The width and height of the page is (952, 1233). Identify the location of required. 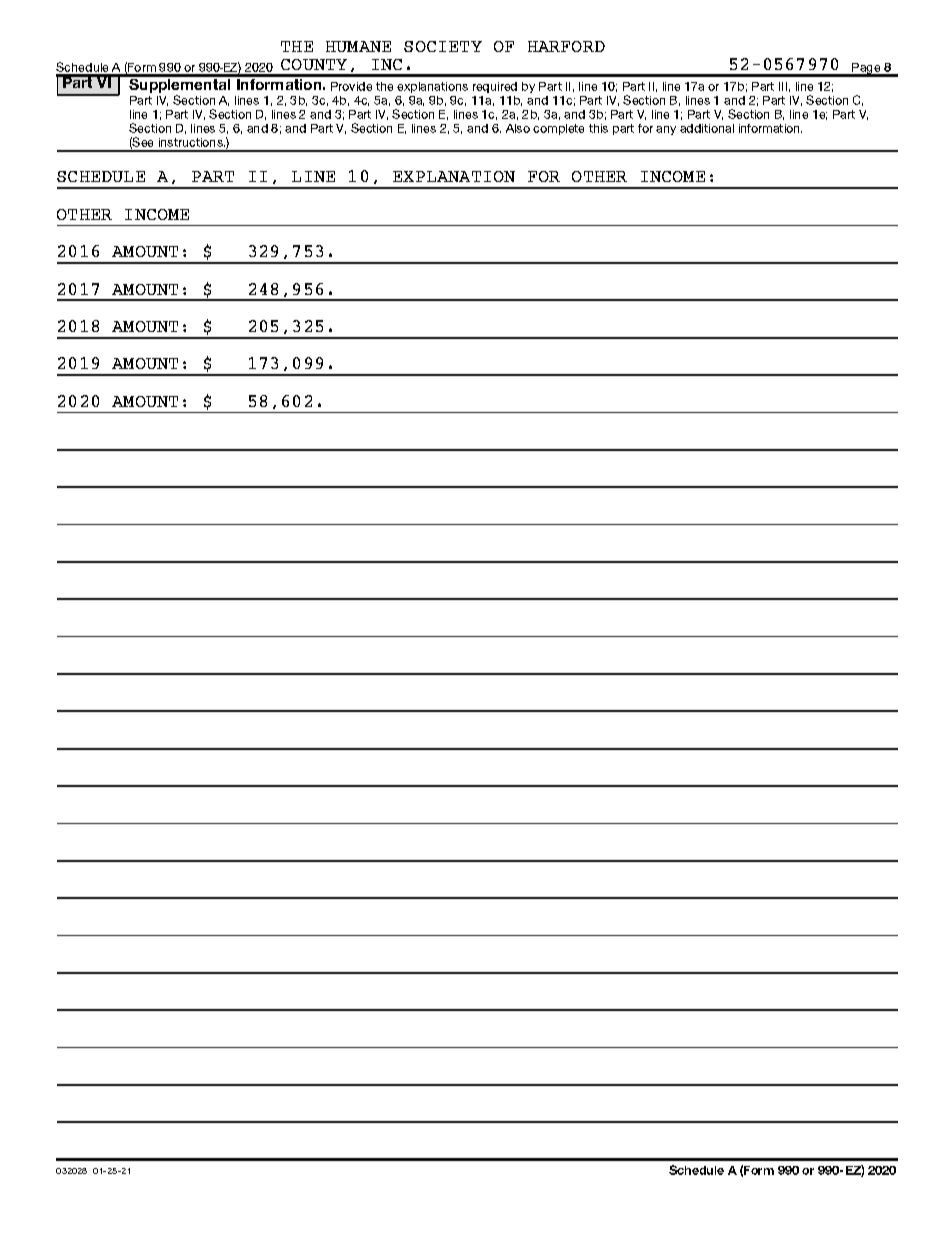
(495, 87).
